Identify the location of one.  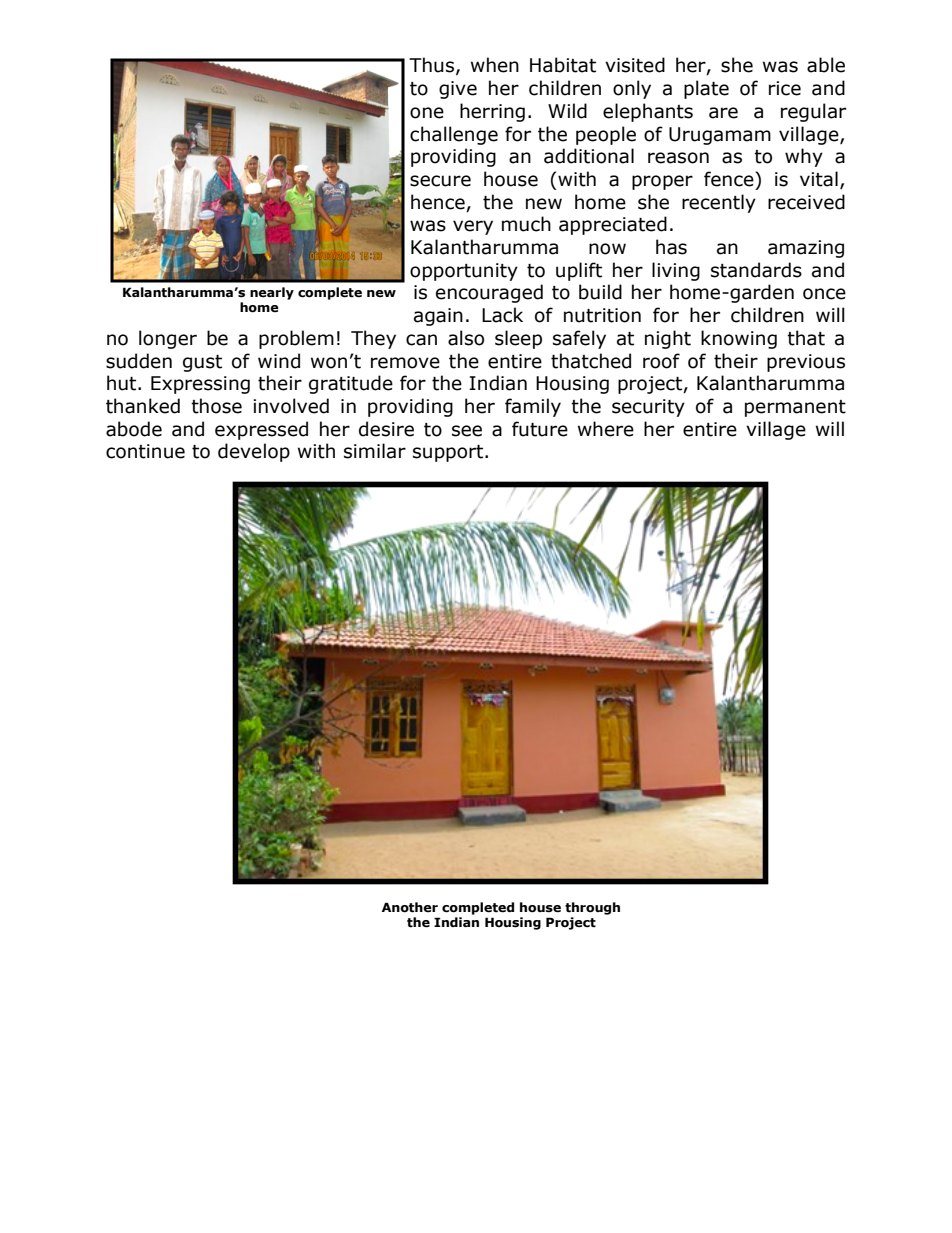
(427, 113).
